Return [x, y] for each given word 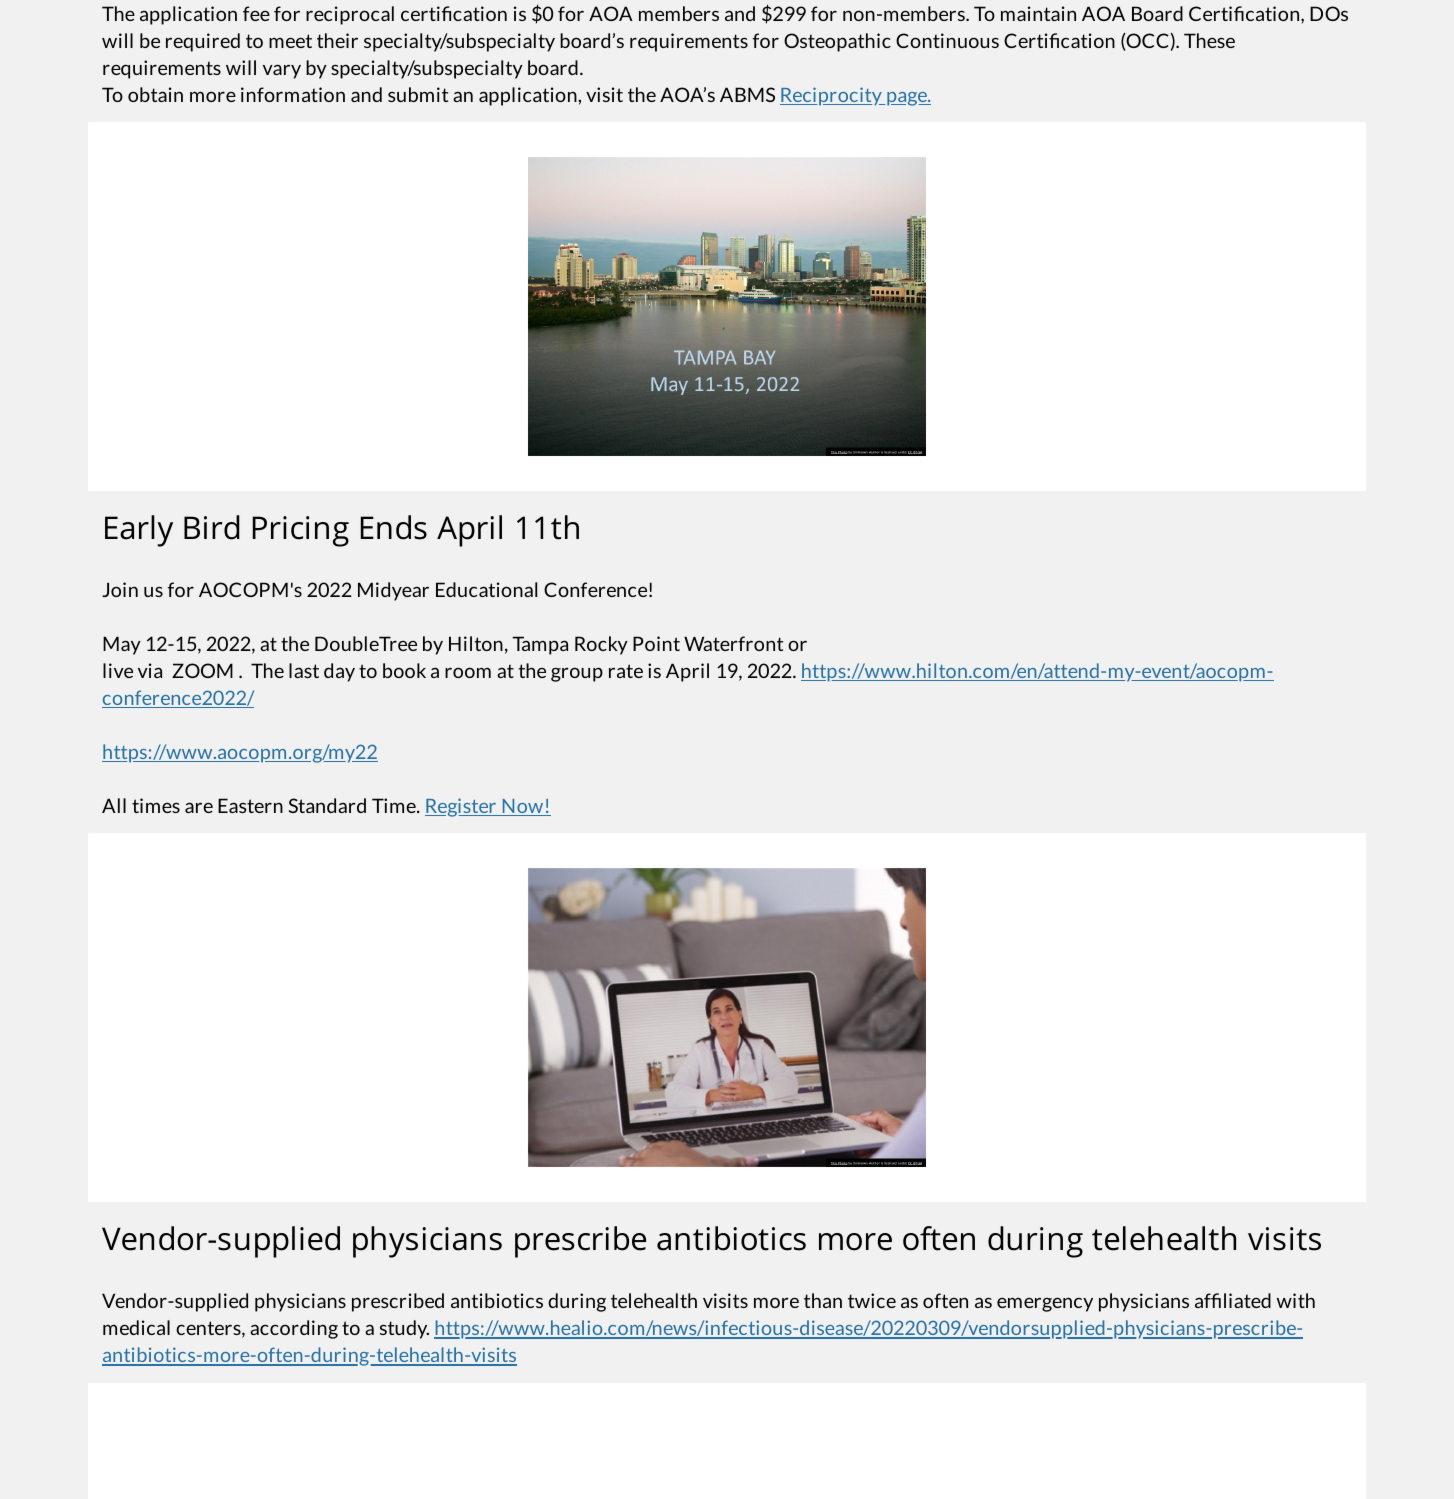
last [304, 670]
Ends [394, 527]
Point [656, 643]
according [294, 1329]
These [1209, 40]
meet [290, 41]
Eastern [250, 805]
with [1296, 1300]
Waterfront [733, 643]
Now [523, 807]
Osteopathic [837, 42]
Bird [212, 527]
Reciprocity [832, 96]
